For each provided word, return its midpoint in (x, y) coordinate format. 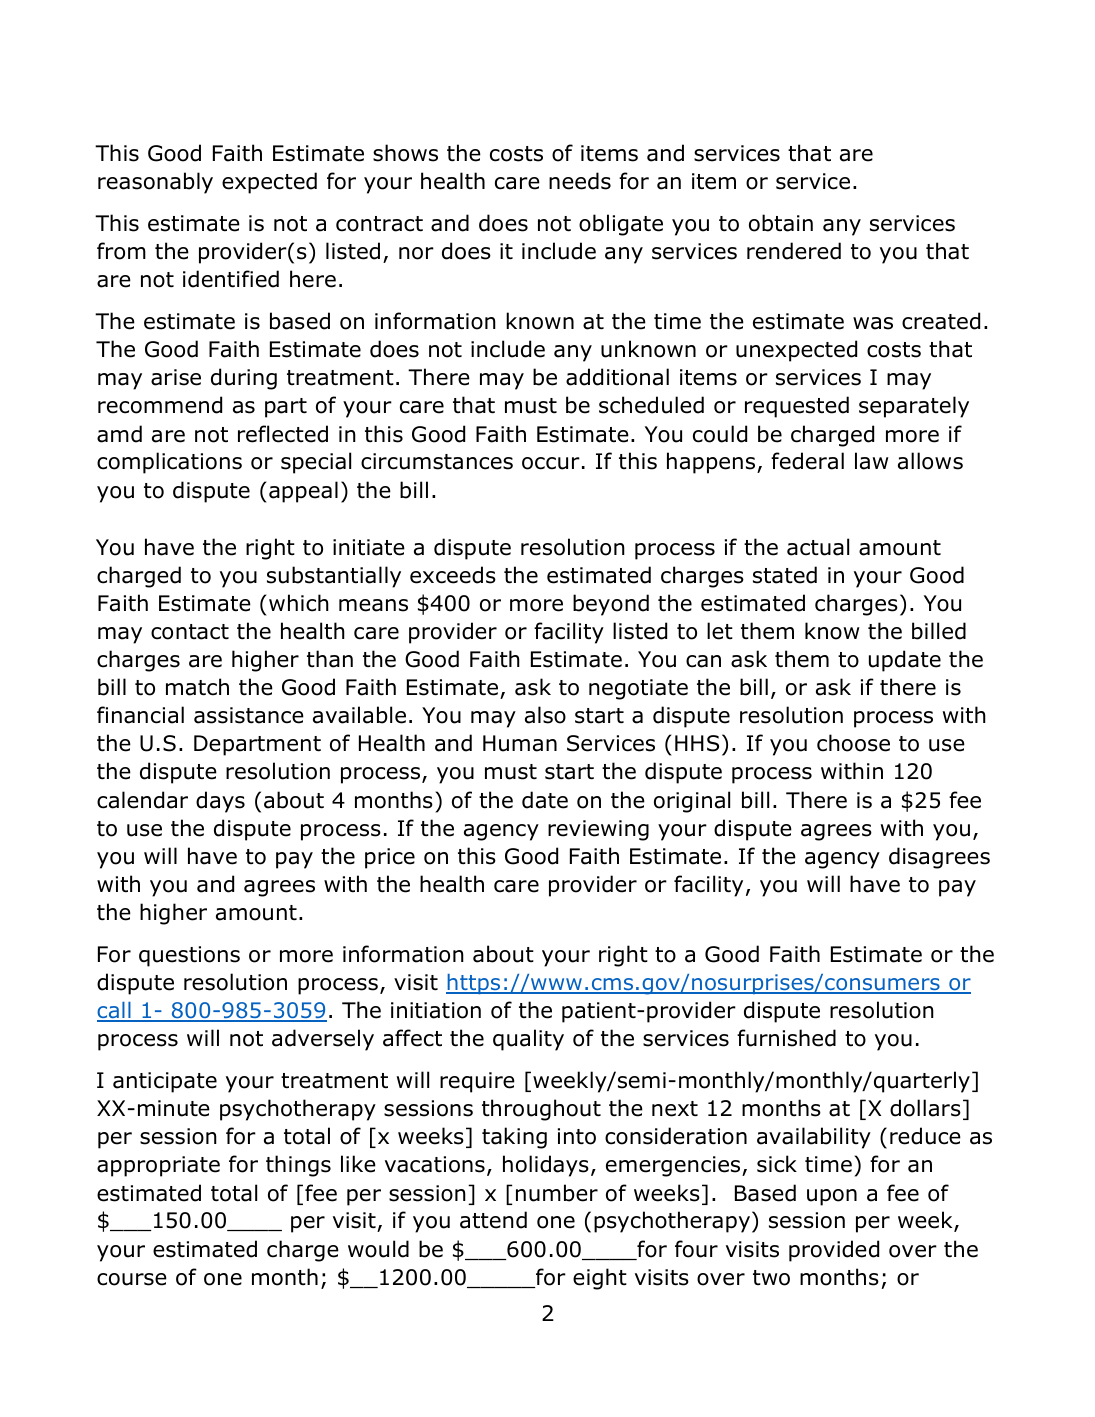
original (692, 802)
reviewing (598, 830)
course (132, 1279)
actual (818, 547)
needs (580, 181)
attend (493, 1220)
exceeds (453, 575)
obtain (781, 223)
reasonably (155, 183)
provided (834, 1251)
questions (189, 956)
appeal (303, 492)
